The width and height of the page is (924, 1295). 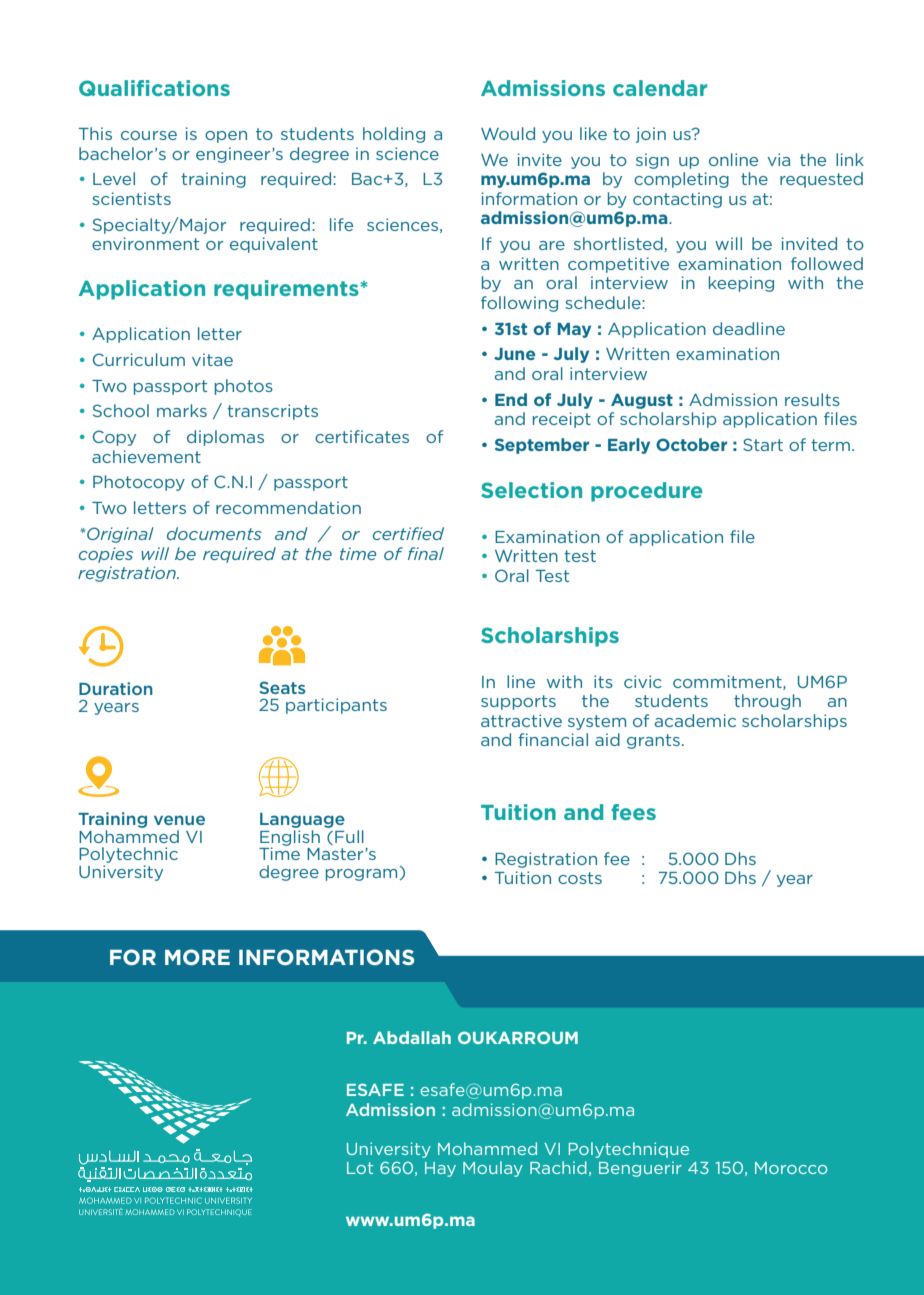 What do you see at coordinates (128, 855) in the page?
I see `Polytechnic` at bounding box center [128, 855].
